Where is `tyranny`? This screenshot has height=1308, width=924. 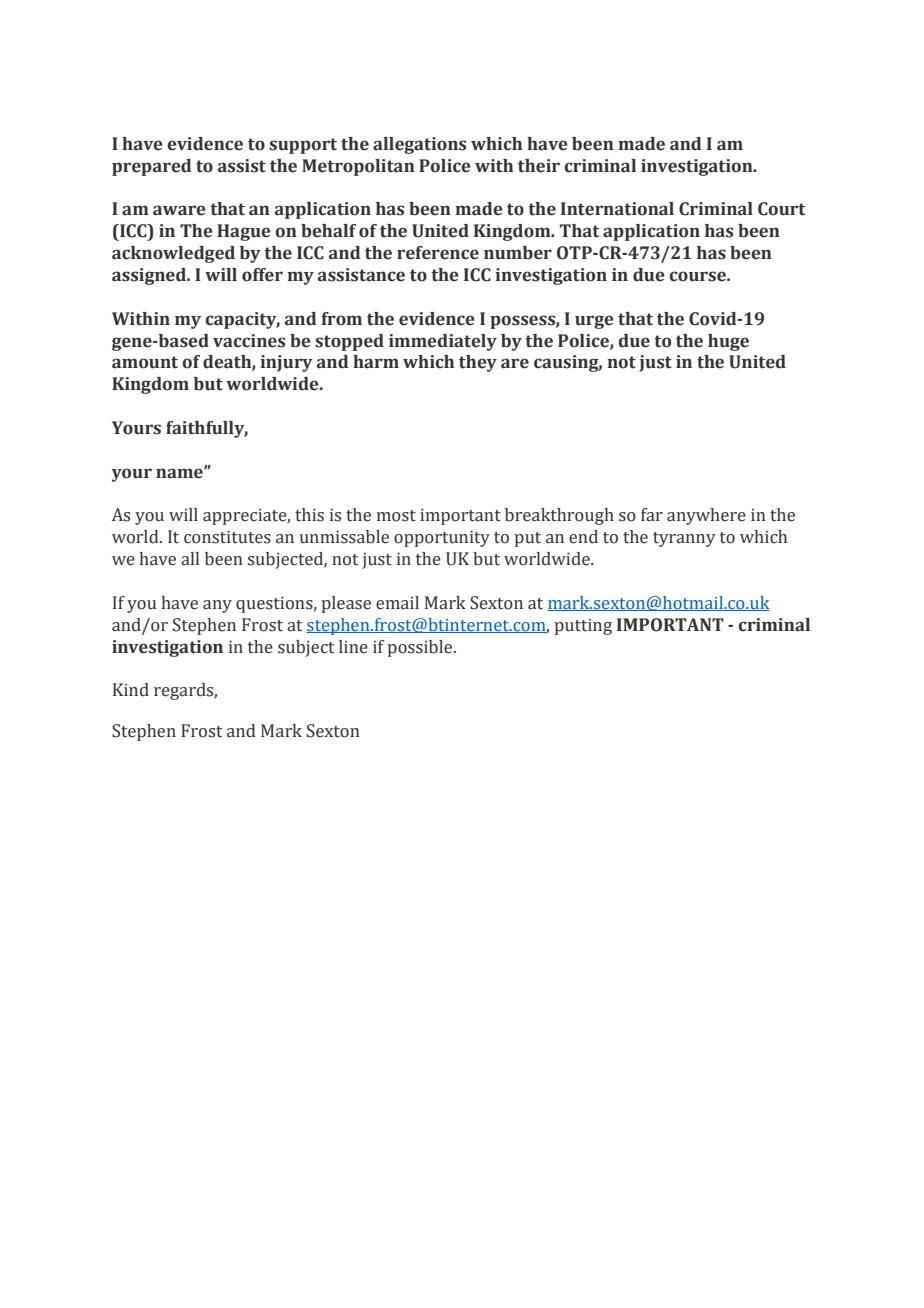
tyranny is located at coordinates (684, 539).
